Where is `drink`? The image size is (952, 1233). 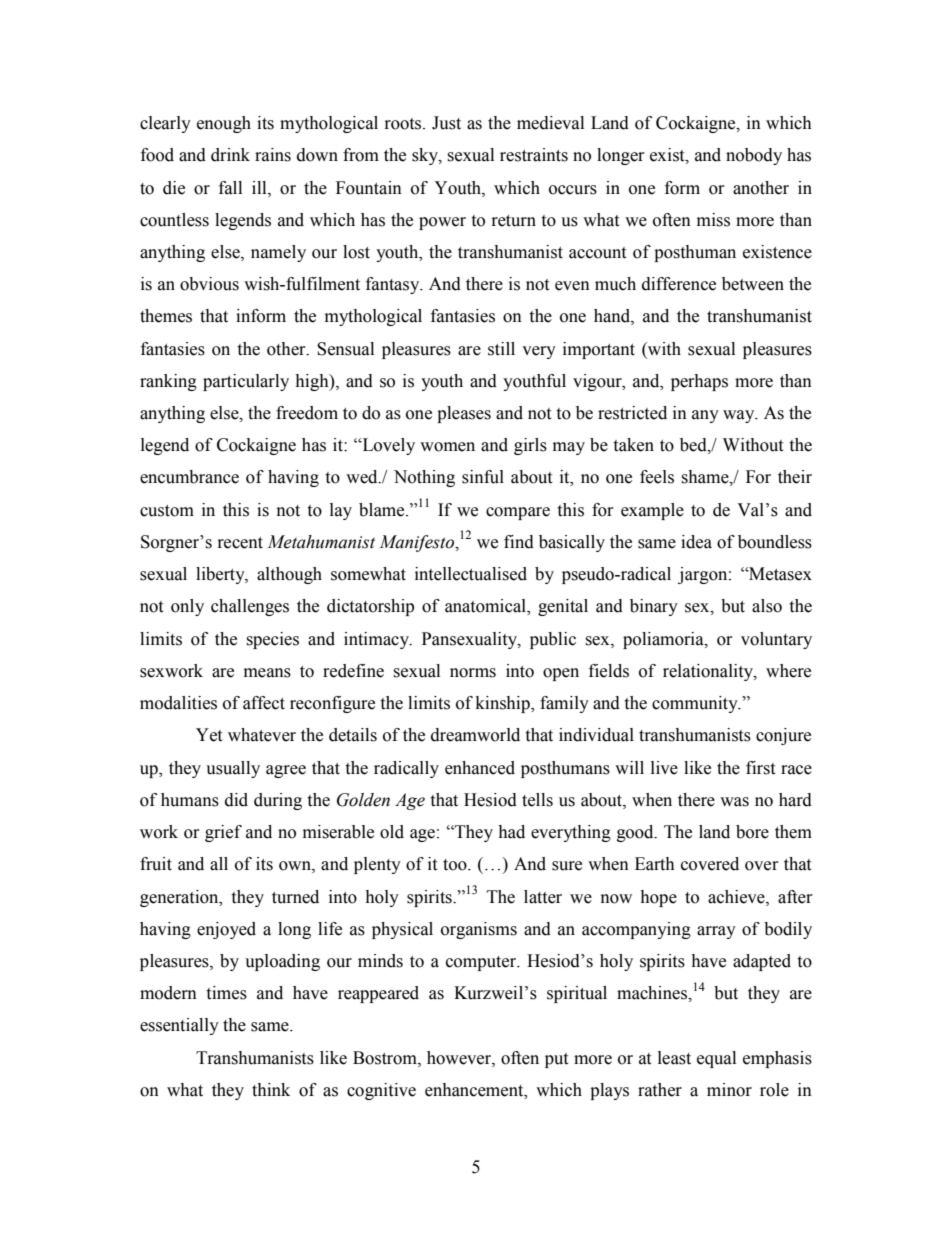
drink is located at coordinates (230, 155).
